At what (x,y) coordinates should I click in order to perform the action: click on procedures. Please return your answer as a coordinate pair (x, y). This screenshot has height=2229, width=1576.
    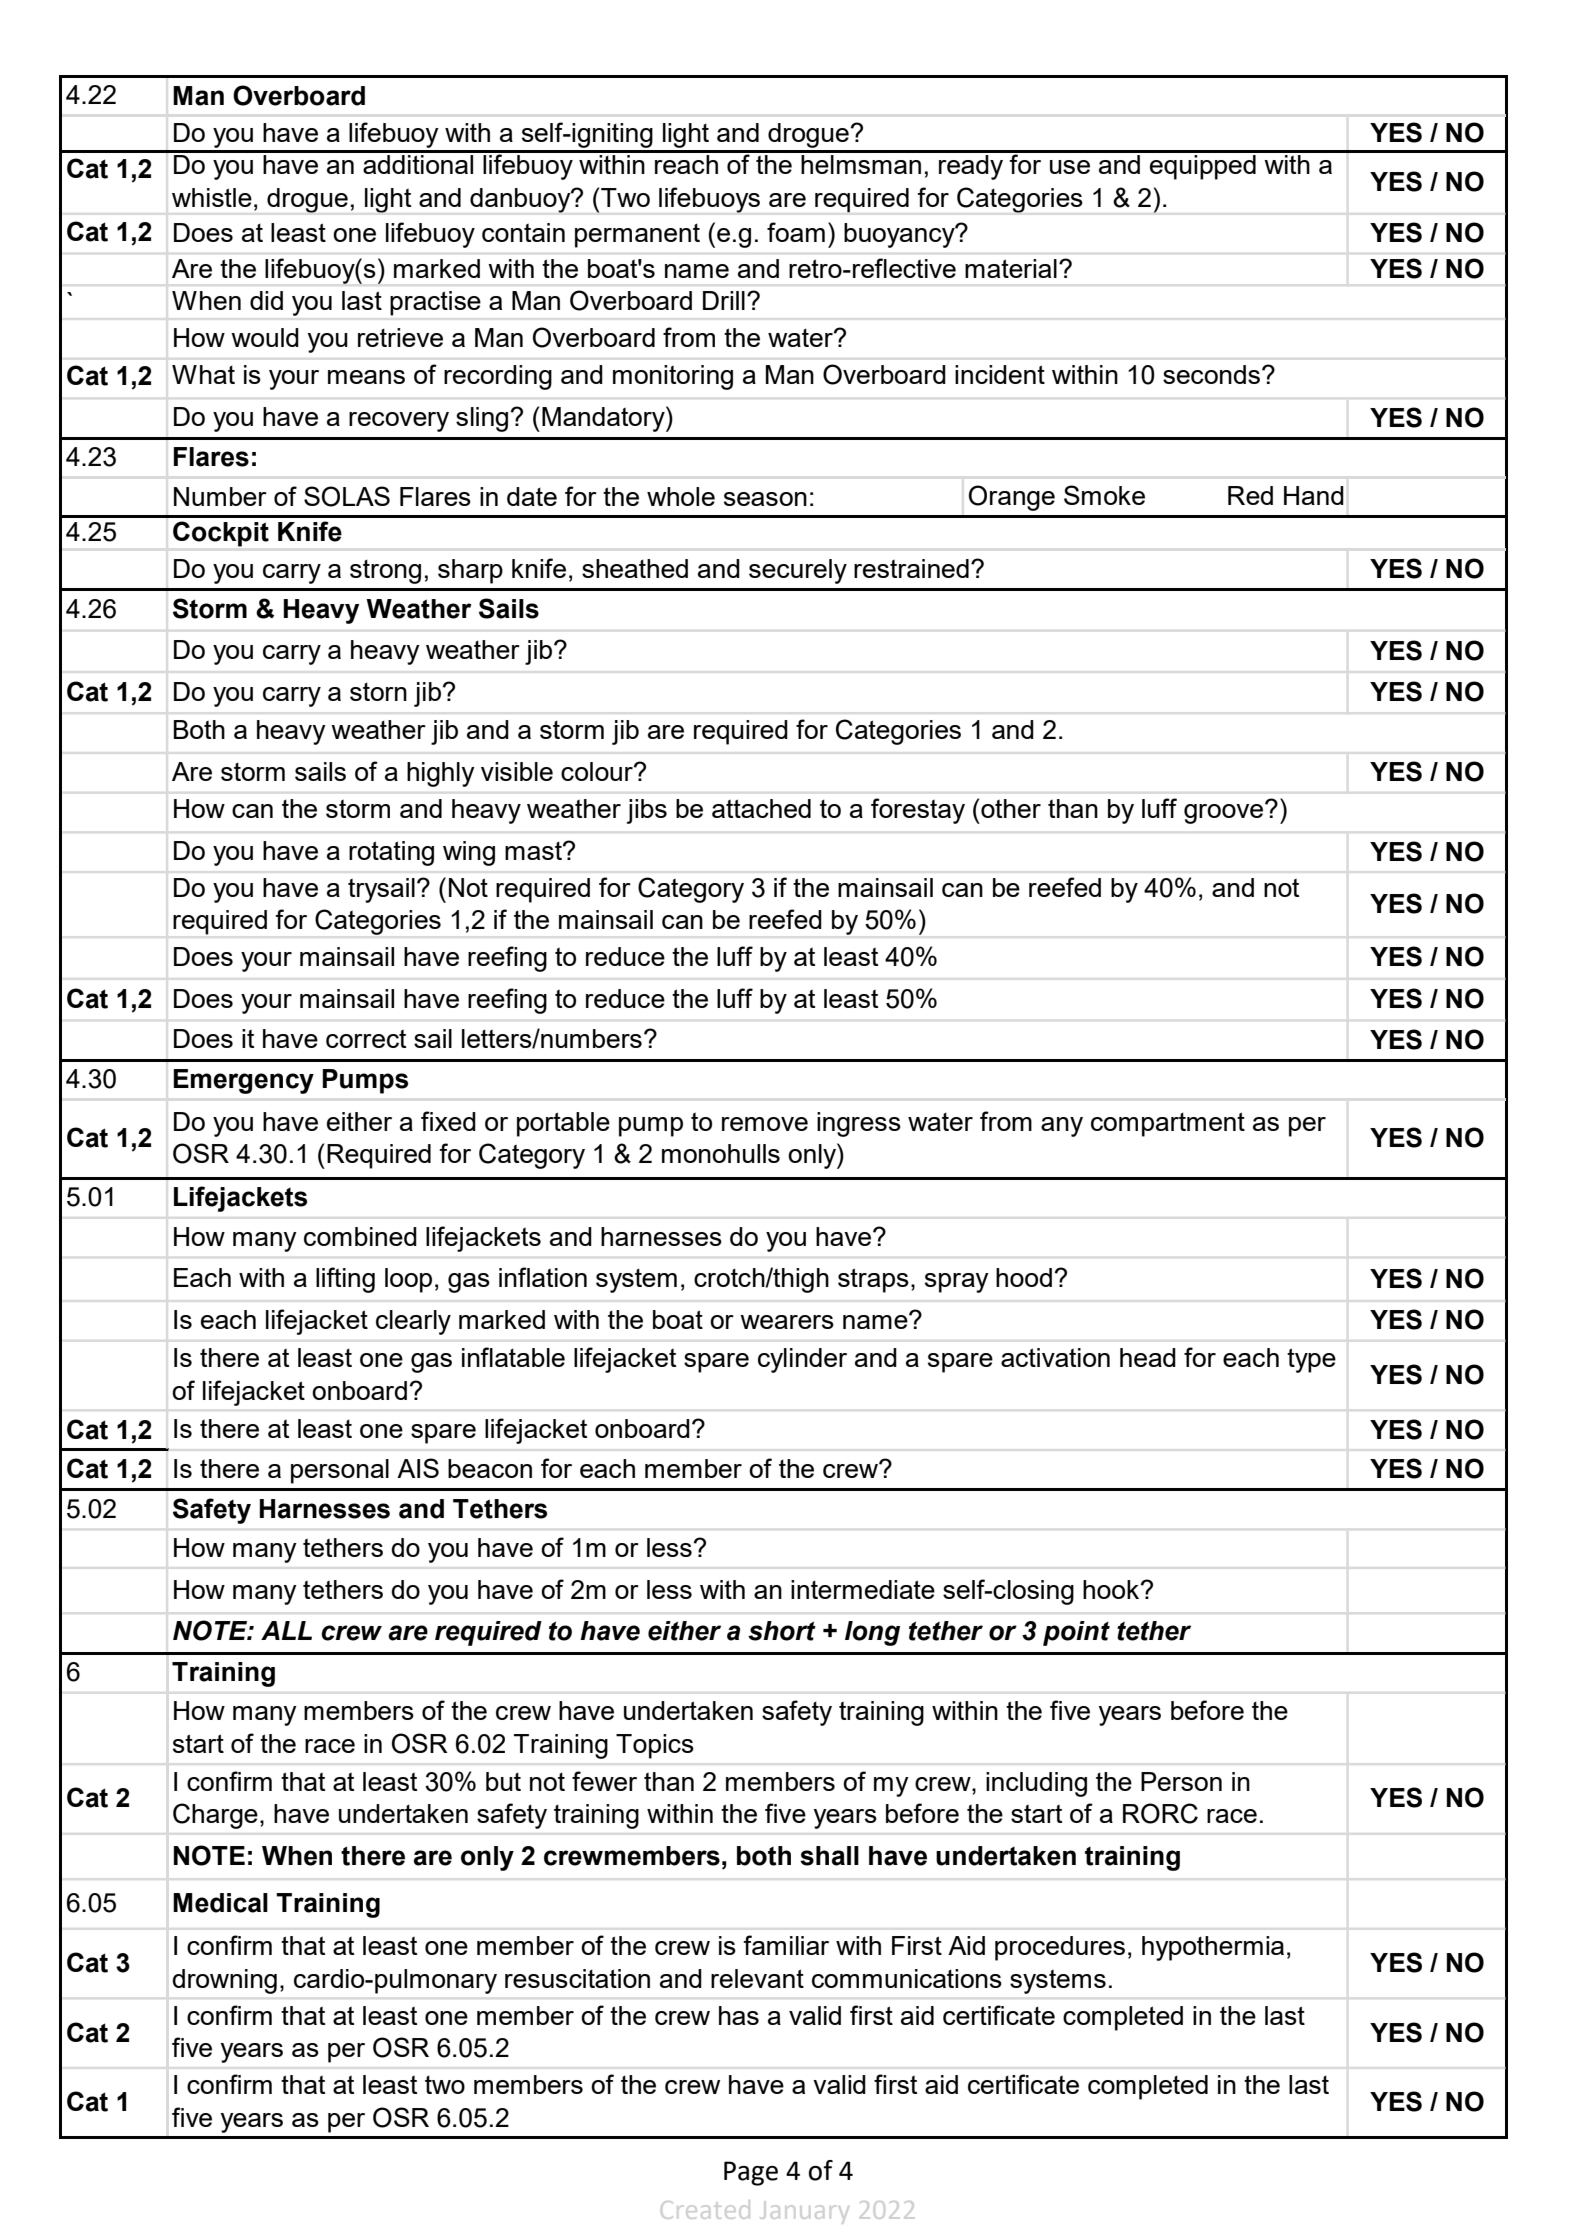
    Looking at the image, I should click on (1060, 1948).
